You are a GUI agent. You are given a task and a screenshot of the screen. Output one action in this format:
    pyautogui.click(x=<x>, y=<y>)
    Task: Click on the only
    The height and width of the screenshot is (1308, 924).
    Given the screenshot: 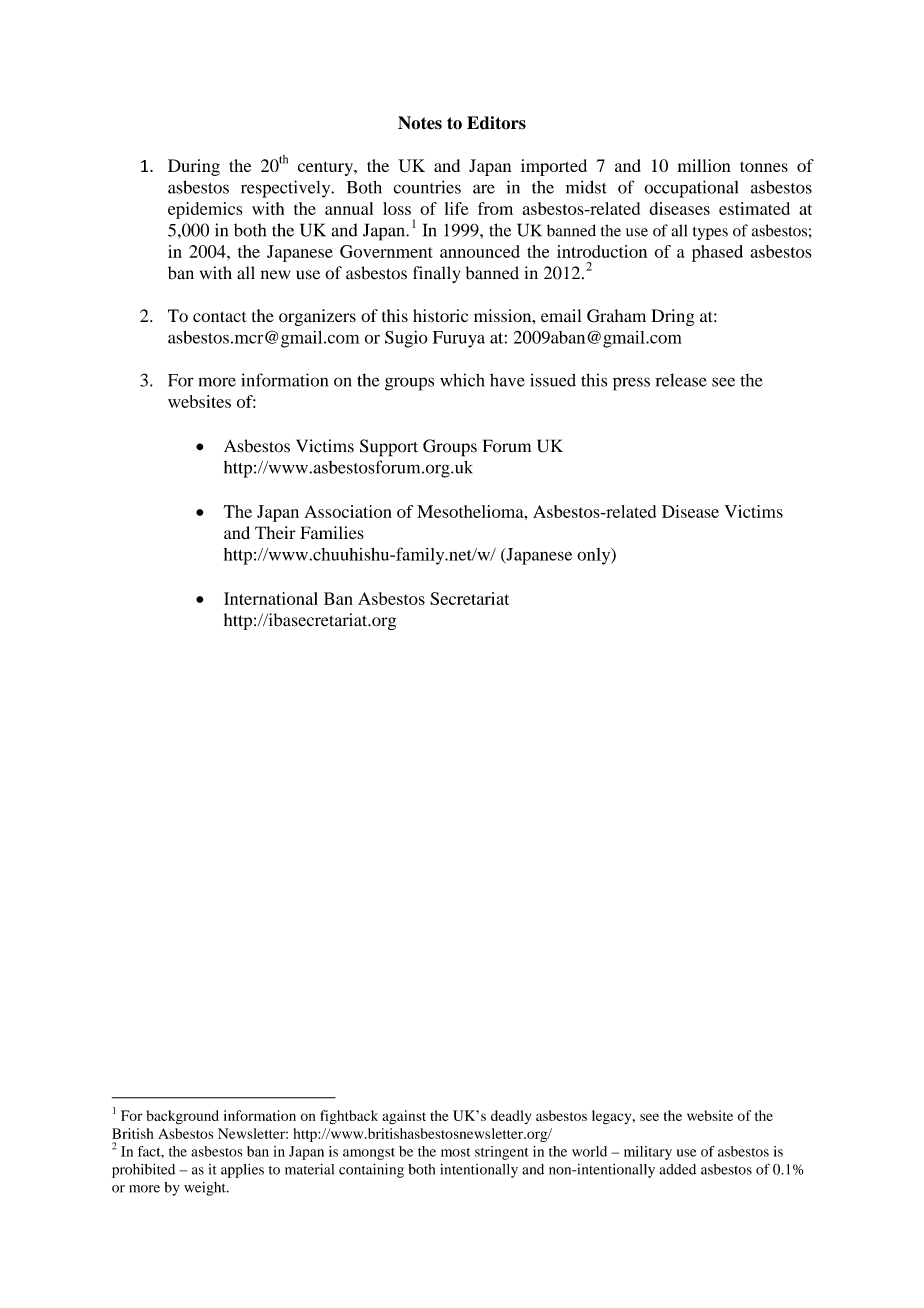 What is the action you would take?
    pyautogui.click(x=595, y=556)
